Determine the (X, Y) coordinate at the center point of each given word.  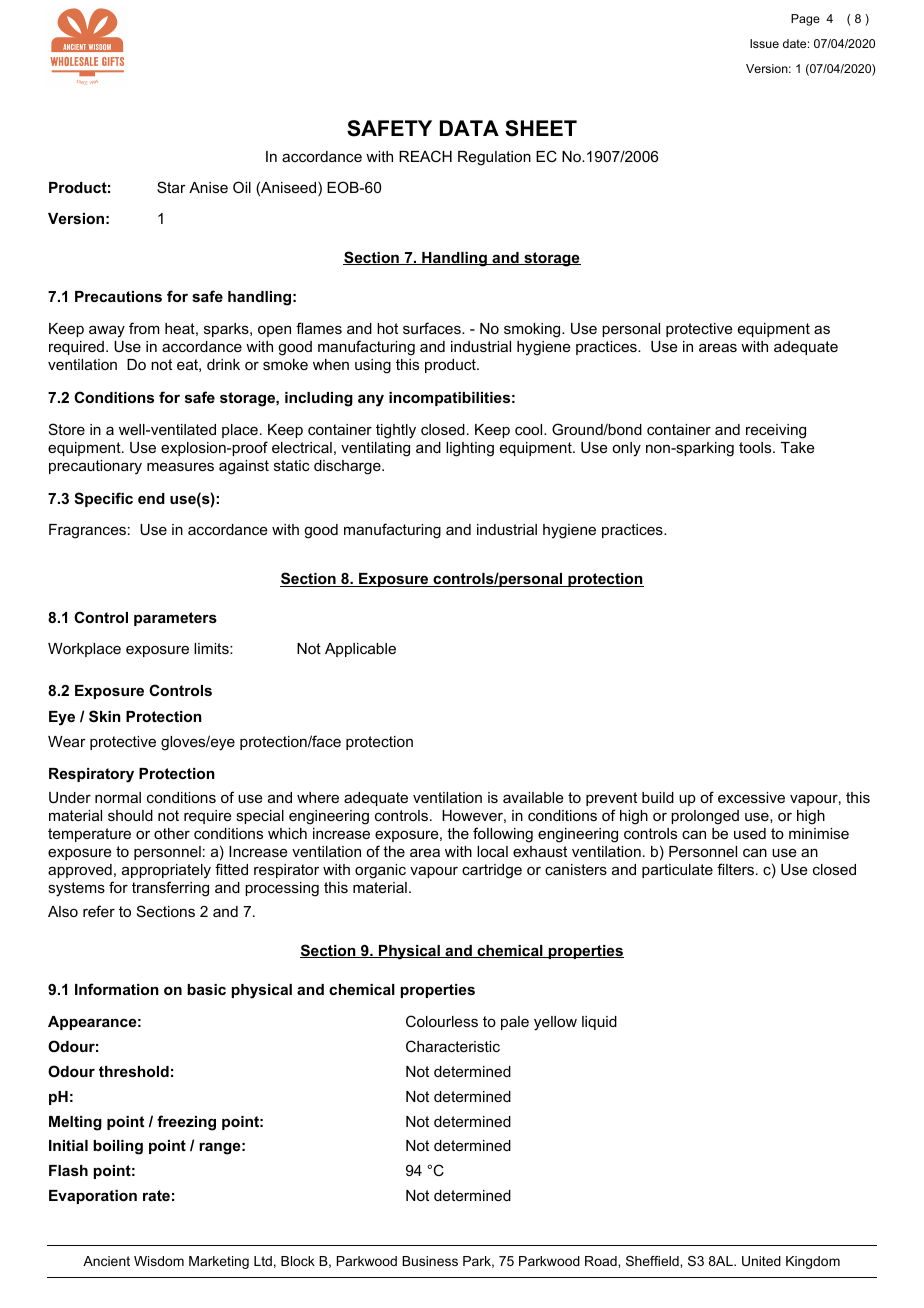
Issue (764, 43)
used (750, 833)
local (492, 851)
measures (180, 466)
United (761, 1261)
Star (171, 187)
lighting (470, 449)
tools (756, 447)
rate (156, 1195)
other (172, 833)
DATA (469, 128)
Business (430, 1261)
